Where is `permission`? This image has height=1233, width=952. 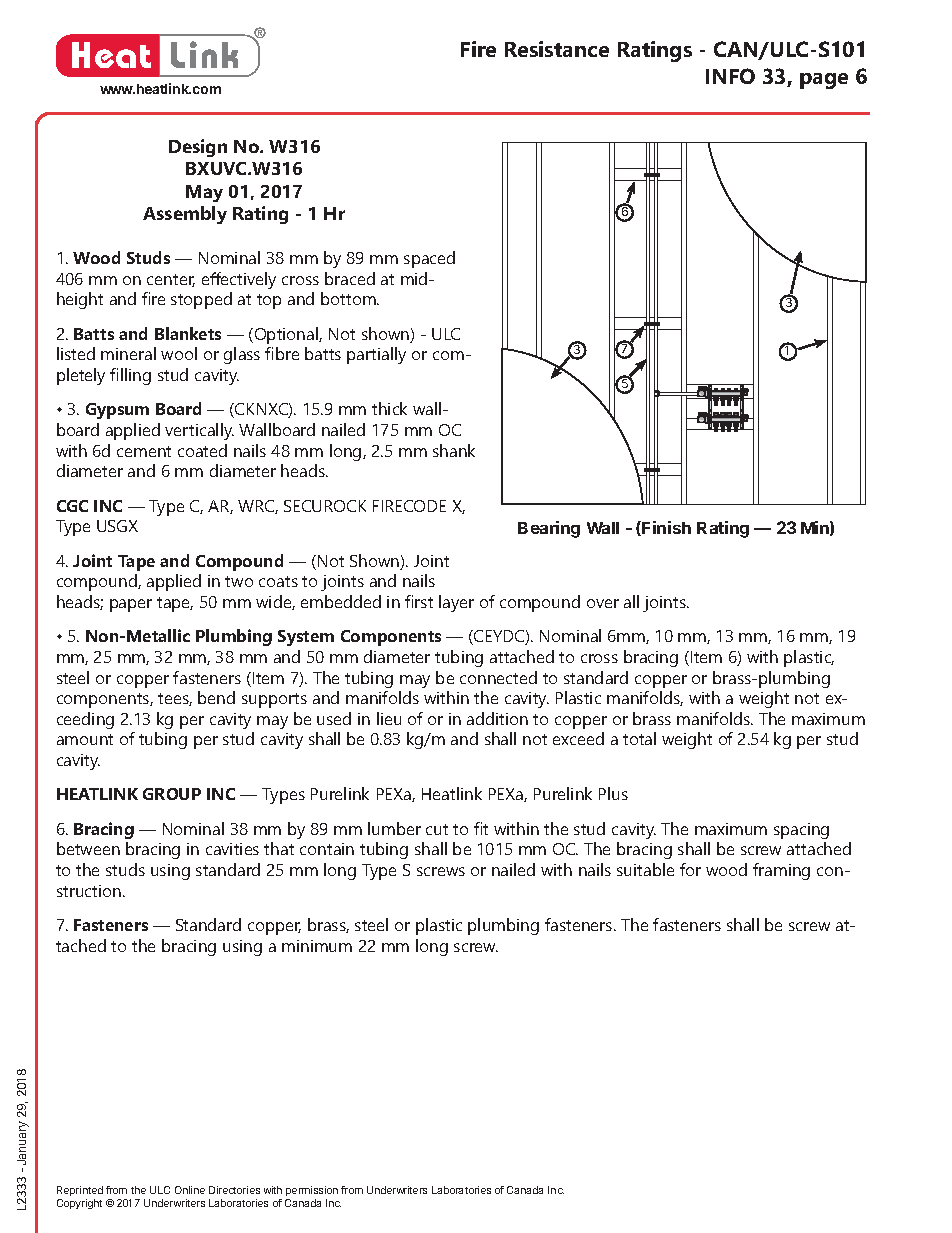
permission is located at coordinates (312, 1191).
